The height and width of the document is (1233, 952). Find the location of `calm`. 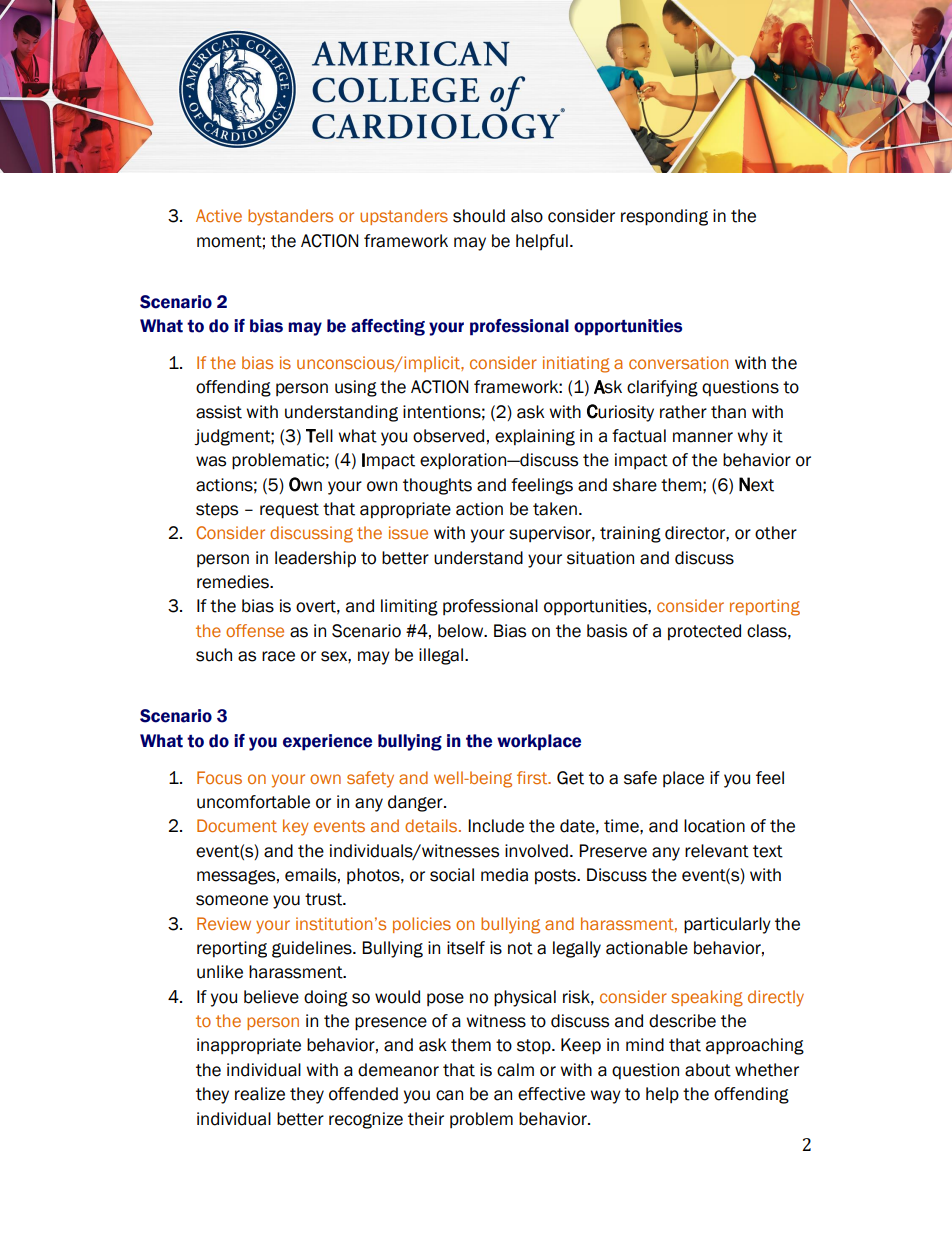

calm is located at coordinates (515, 1070).
